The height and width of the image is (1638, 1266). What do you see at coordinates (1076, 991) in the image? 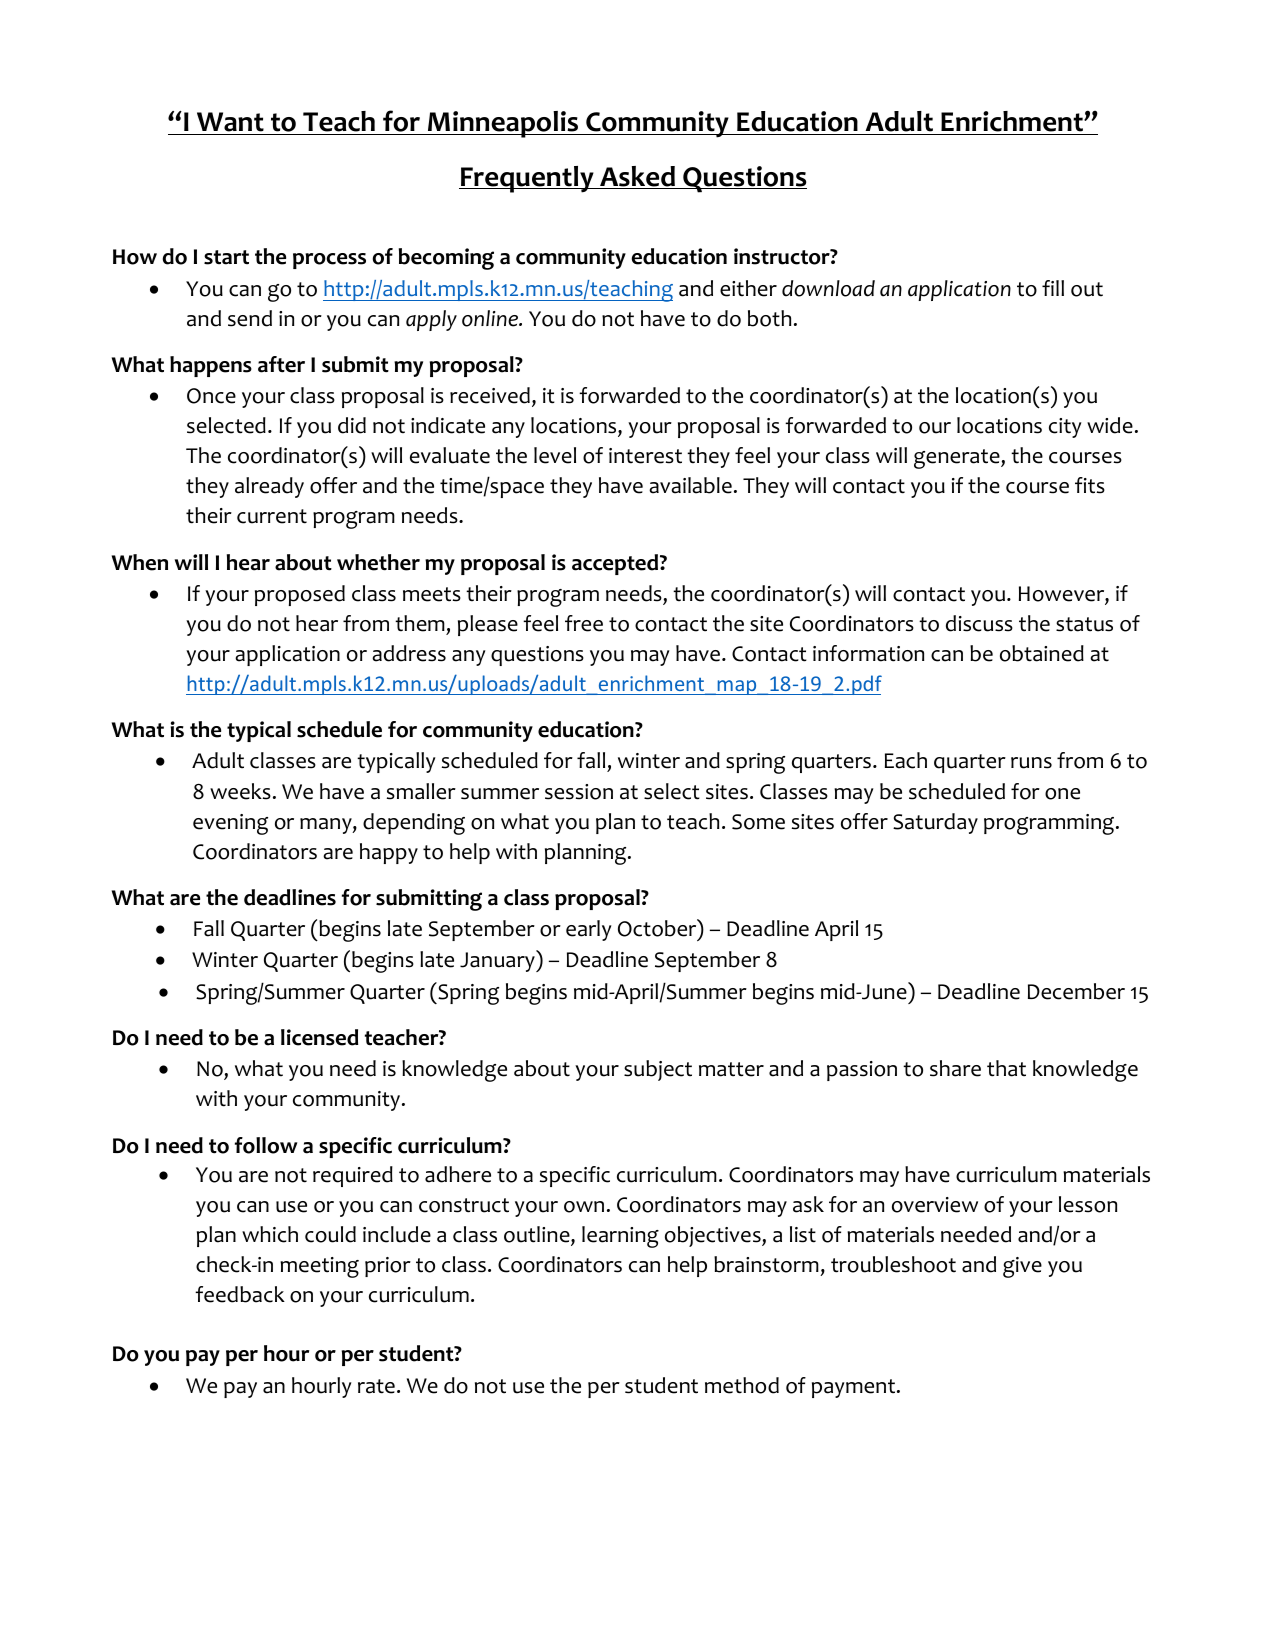
I see `December` at bounding box center [1076, 991].
